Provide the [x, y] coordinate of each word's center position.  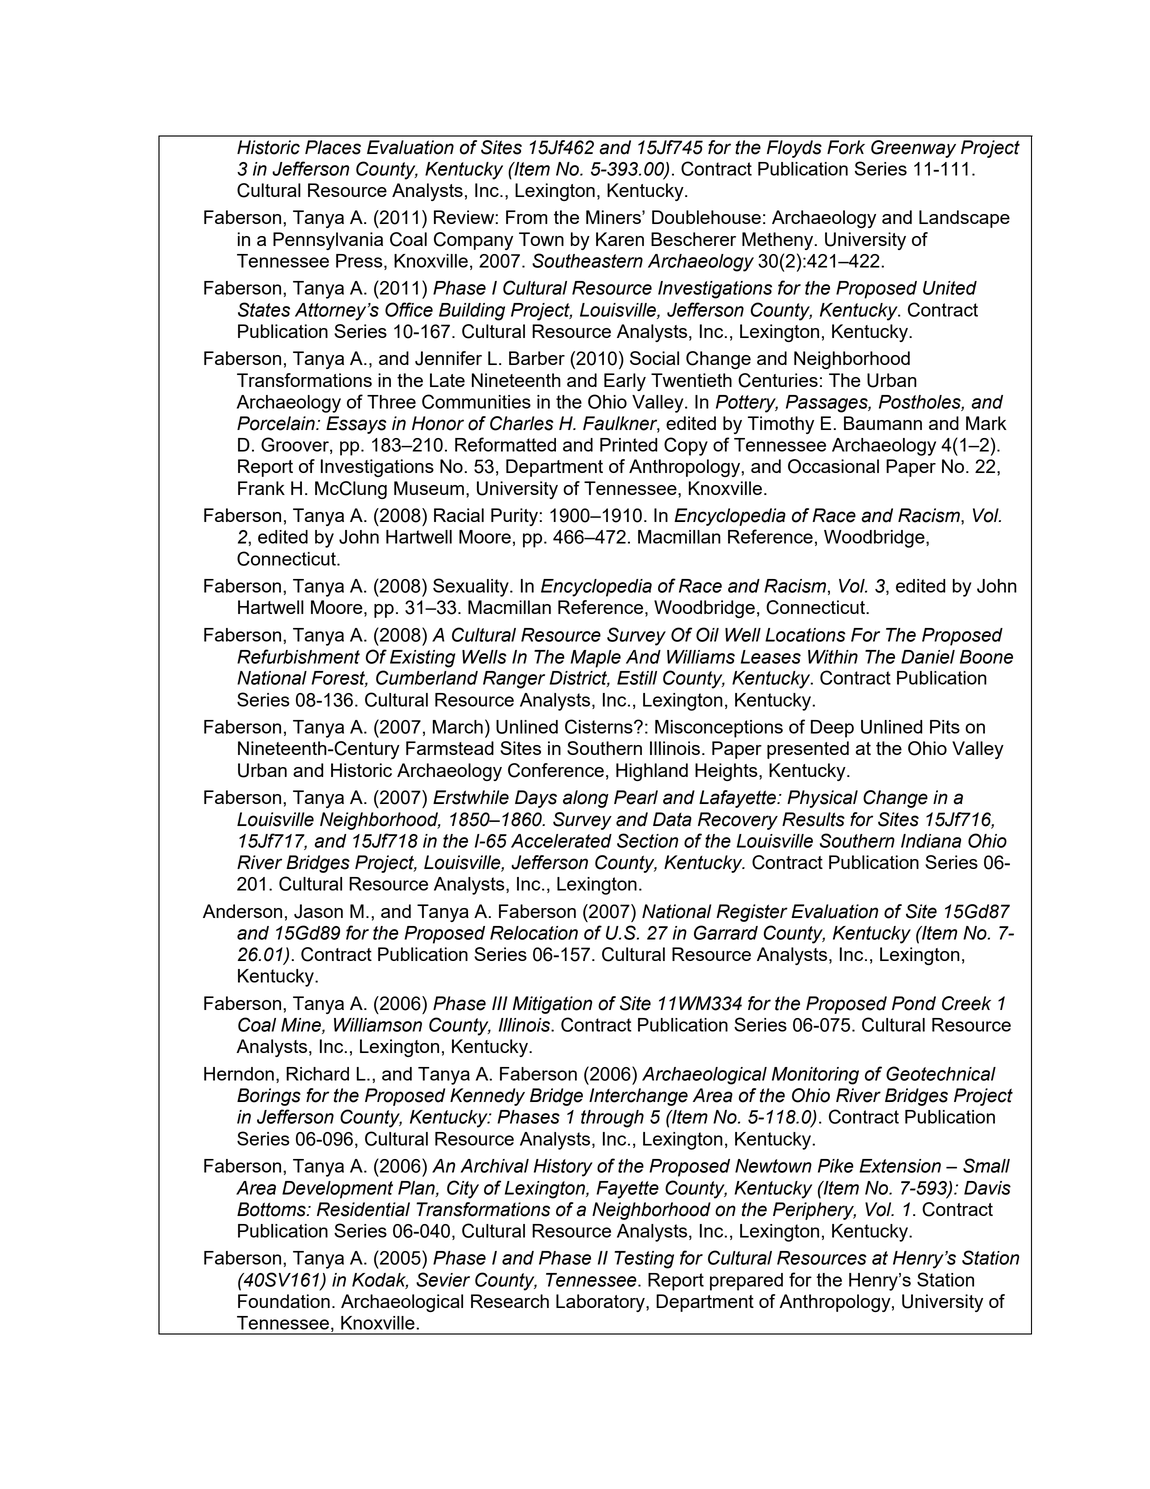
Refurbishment [298, 656]
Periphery [814, 1211]
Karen [620, 239]
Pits [945, 727]
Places [333, 147]
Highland [652, 772]
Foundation [284, 1301]
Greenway [913, 149]
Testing [644, 1260]
